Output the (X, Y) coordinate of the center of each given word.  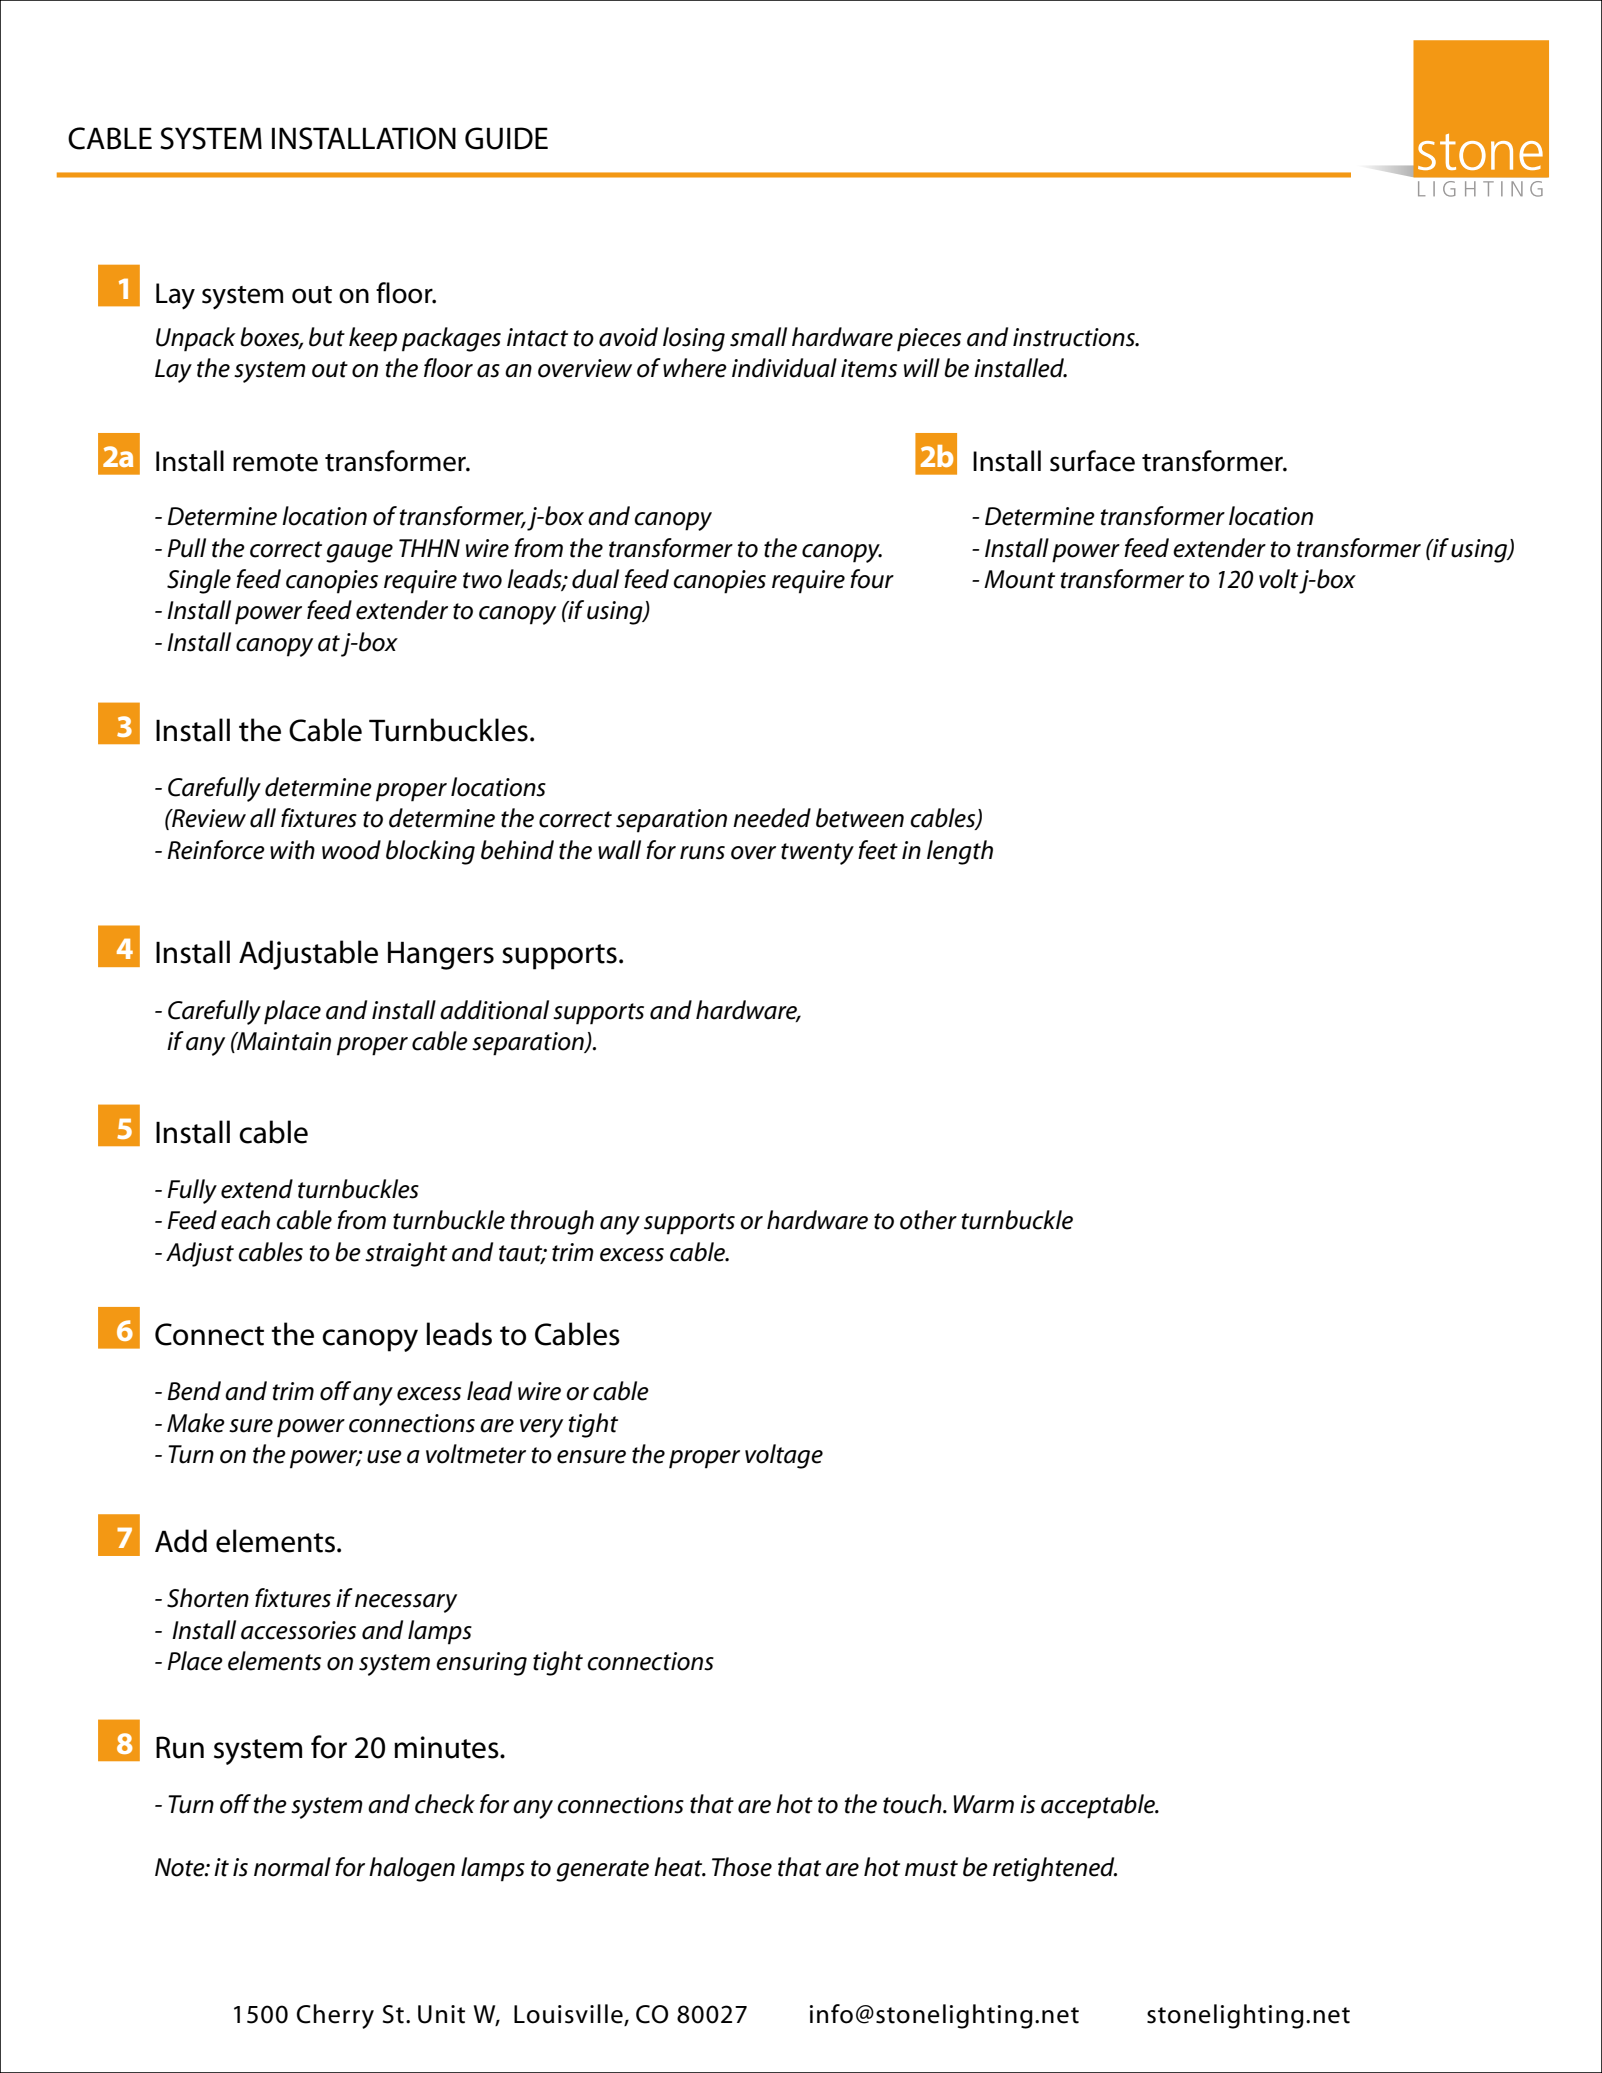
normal (292, 1867)
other (928, 1220)
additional (494, 1010)
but (327, 337)
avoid (628, 337)
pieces (929, 340)
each (245, 1220)
